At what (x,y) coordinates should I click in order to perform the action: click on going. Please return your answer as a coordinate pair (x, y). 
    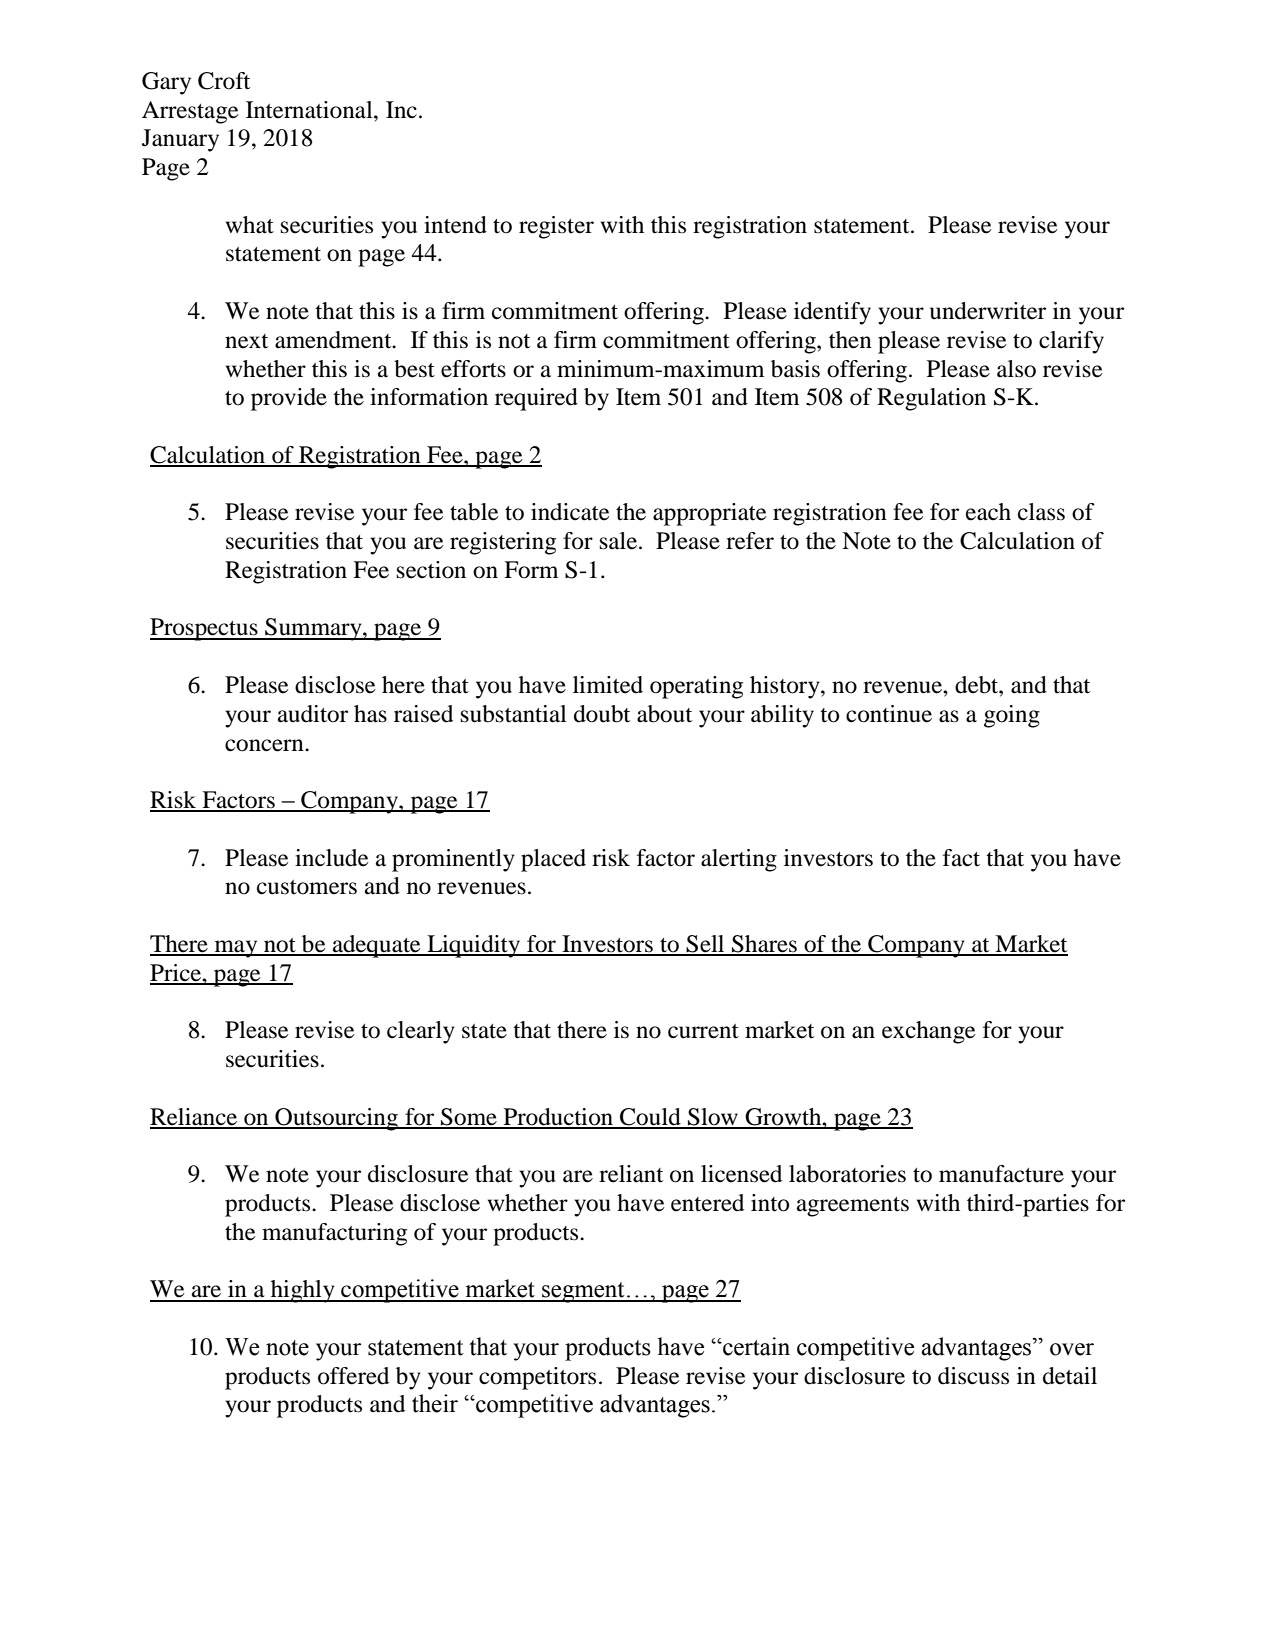
    Looking at the image, I should click on (1012, 716).
